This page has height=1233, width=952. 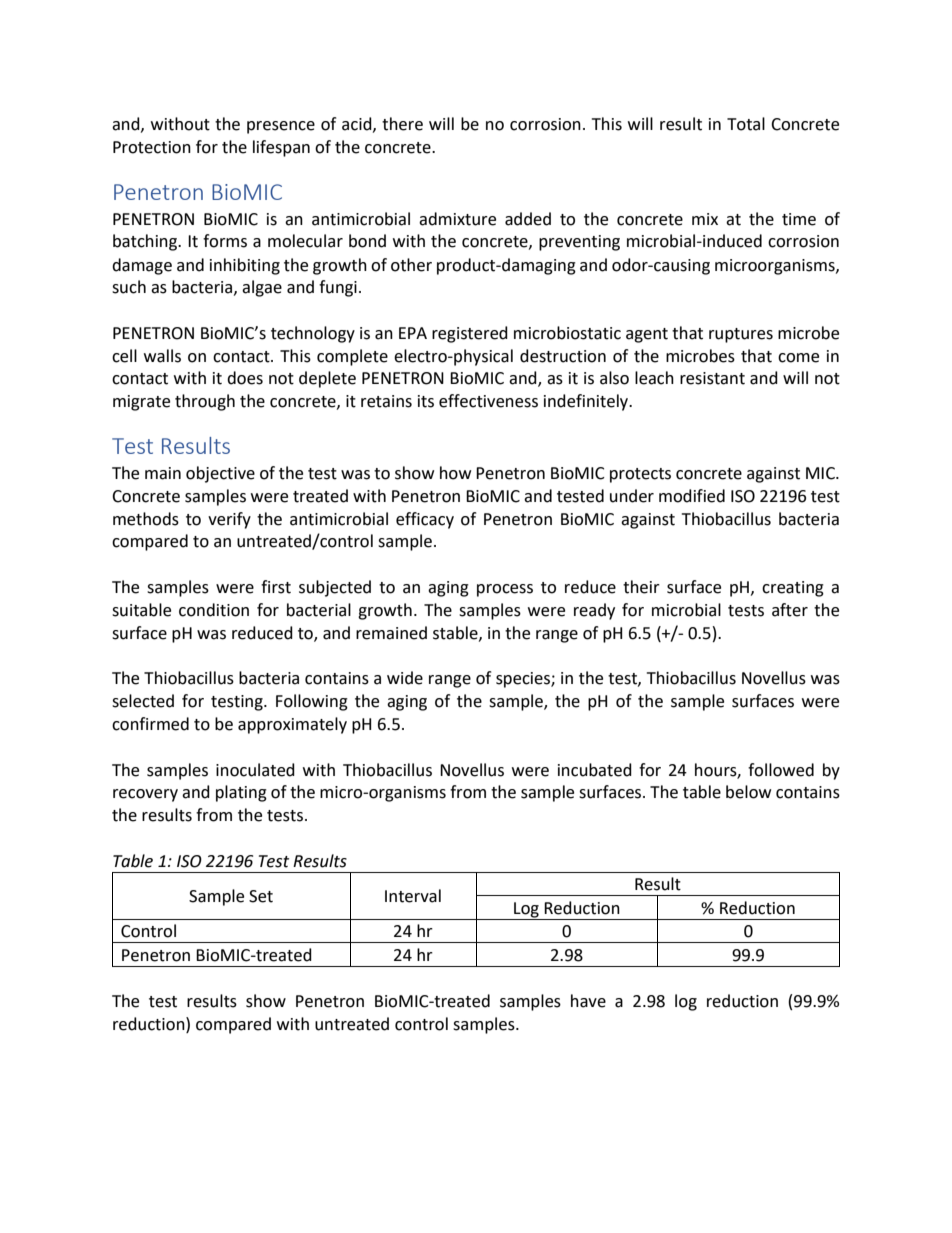 What do you see at coordinates (152, 147) in the page?
I see `Protection` at bounding box center [152, 147].
